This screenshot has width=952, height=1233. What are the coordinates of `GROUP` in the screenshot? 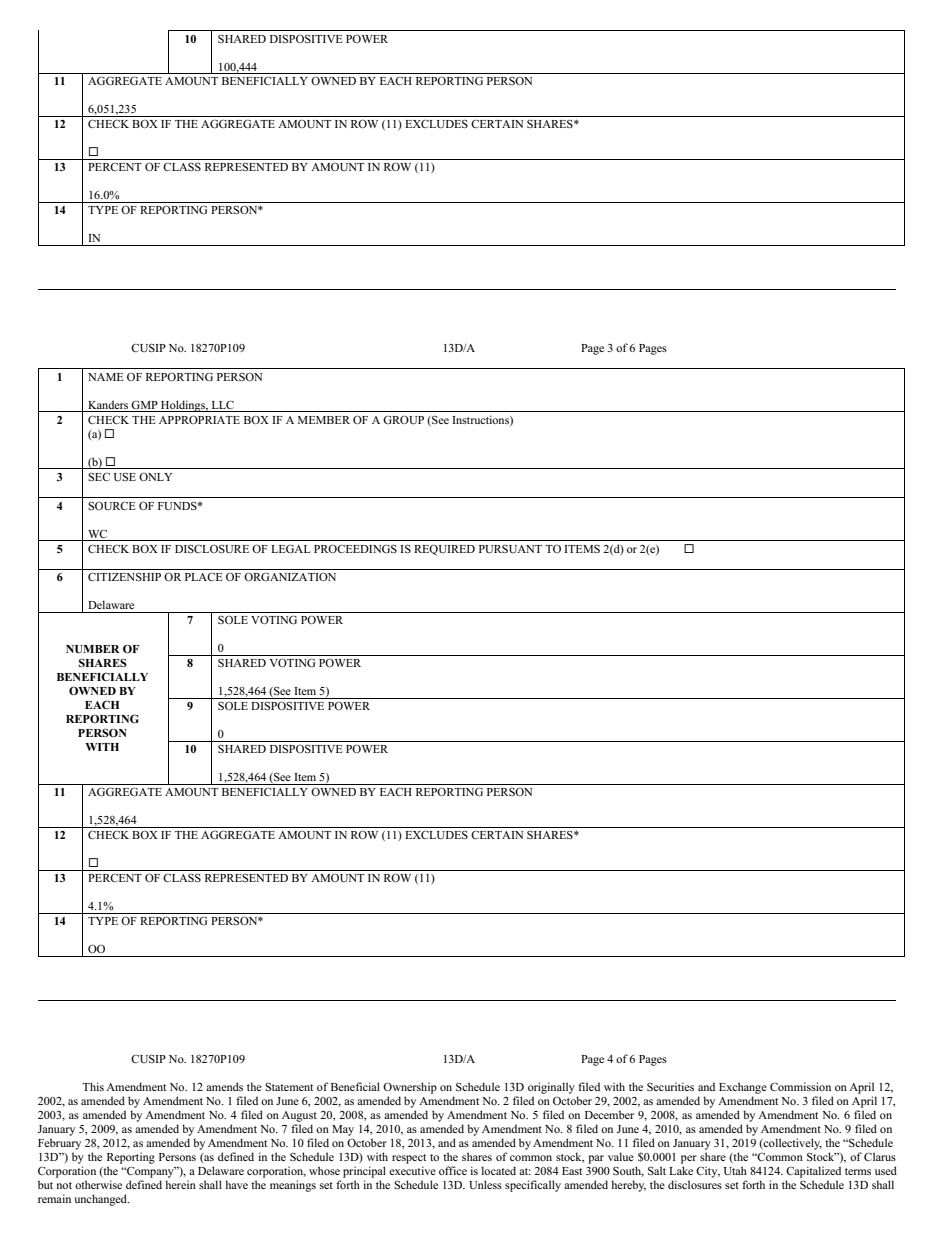 It's located at (403, 420).
